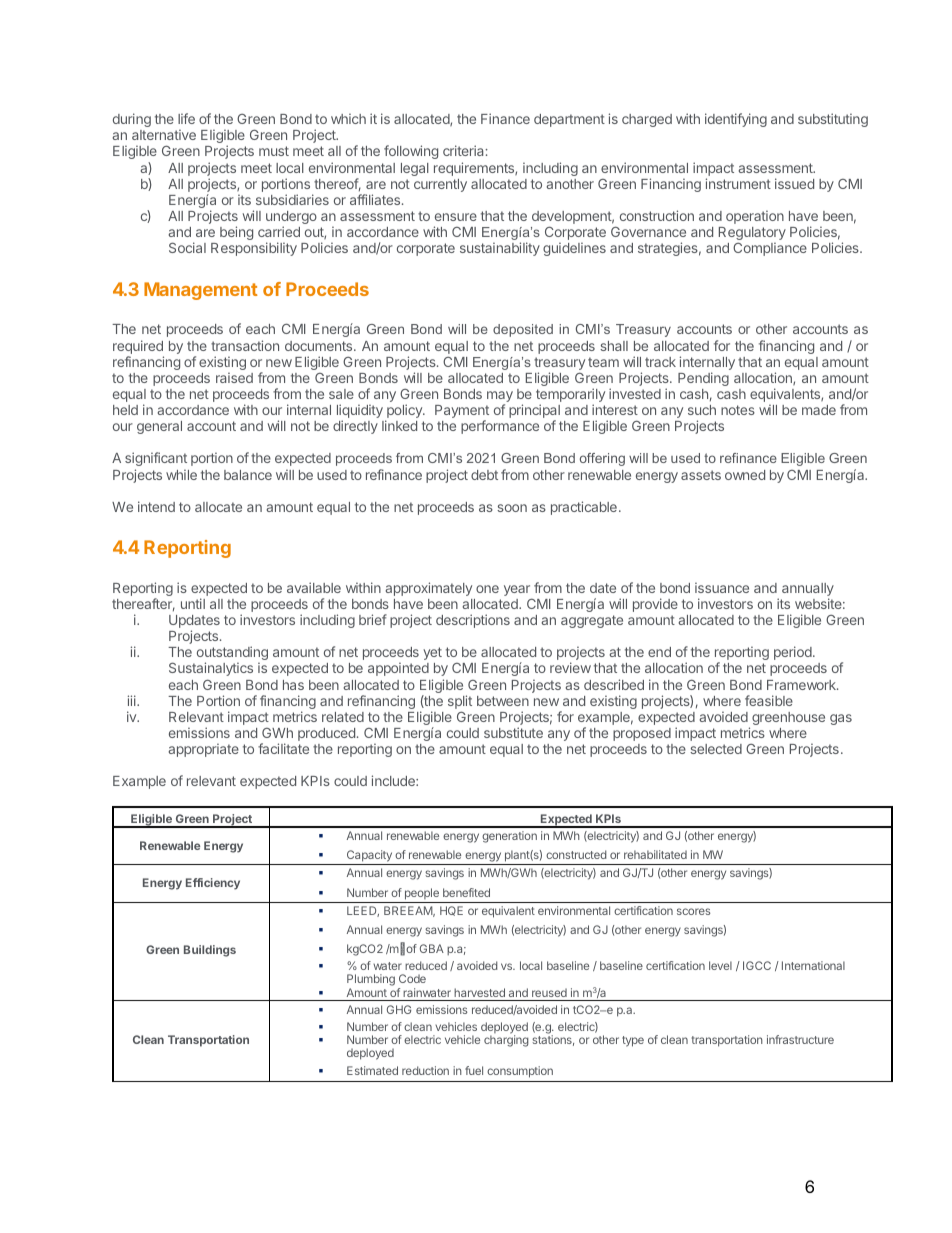 The width and height of the screenshot is (952, 1233). I want to click on charging, so click(506, 1041).
